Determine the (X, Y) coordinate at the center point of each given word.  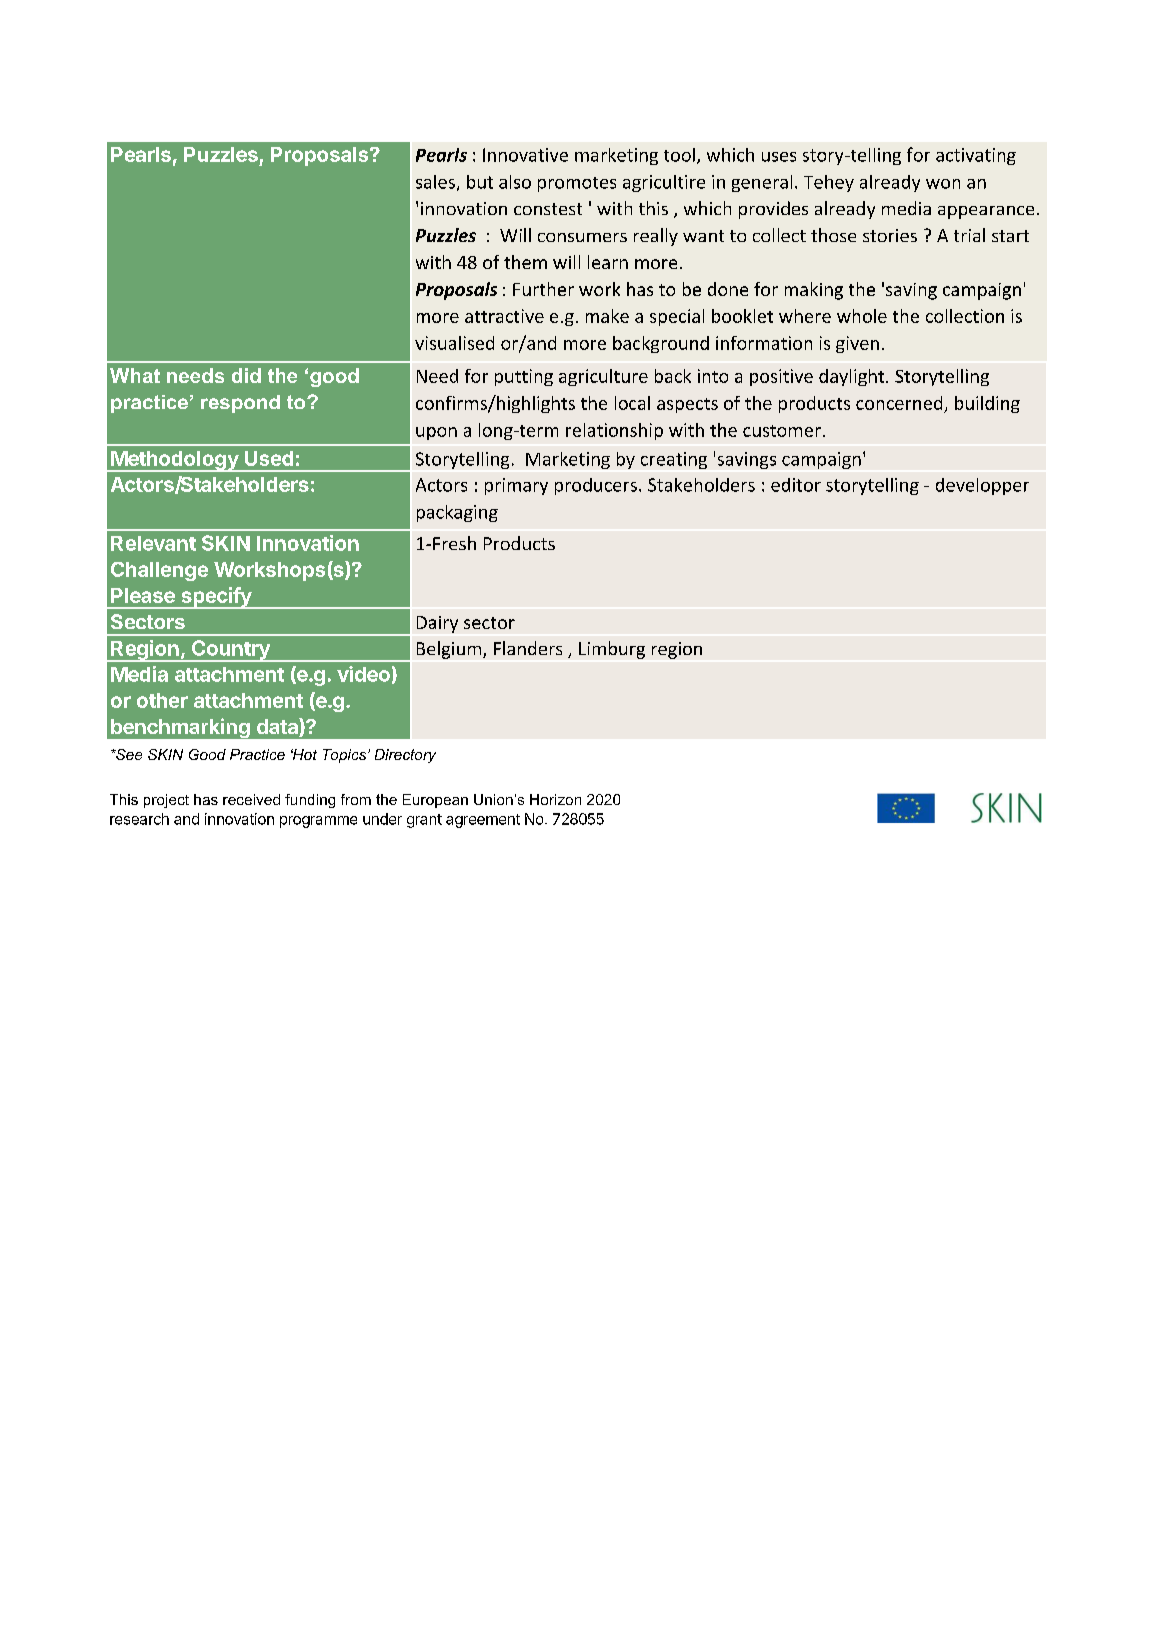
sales (435, 182)
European (435, 801)
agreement (483, 821)
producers (596, 486)
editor (796, 485)
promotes (577, 184)
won (943, 184)
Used (269, 458)
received (251, 799)
